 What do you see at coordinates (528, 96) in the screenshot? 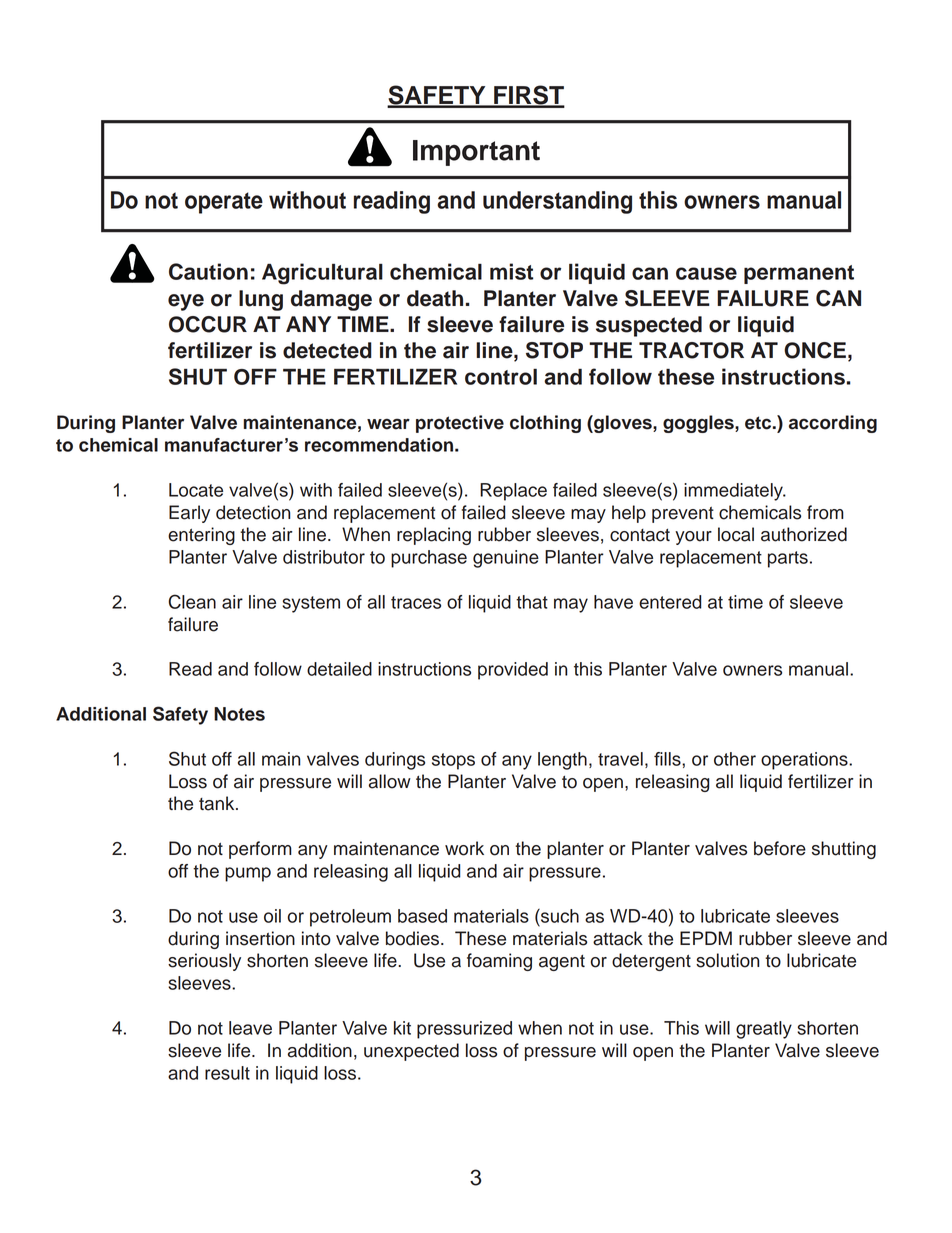
I see `FIRST` at bounding box center [528, 96].
